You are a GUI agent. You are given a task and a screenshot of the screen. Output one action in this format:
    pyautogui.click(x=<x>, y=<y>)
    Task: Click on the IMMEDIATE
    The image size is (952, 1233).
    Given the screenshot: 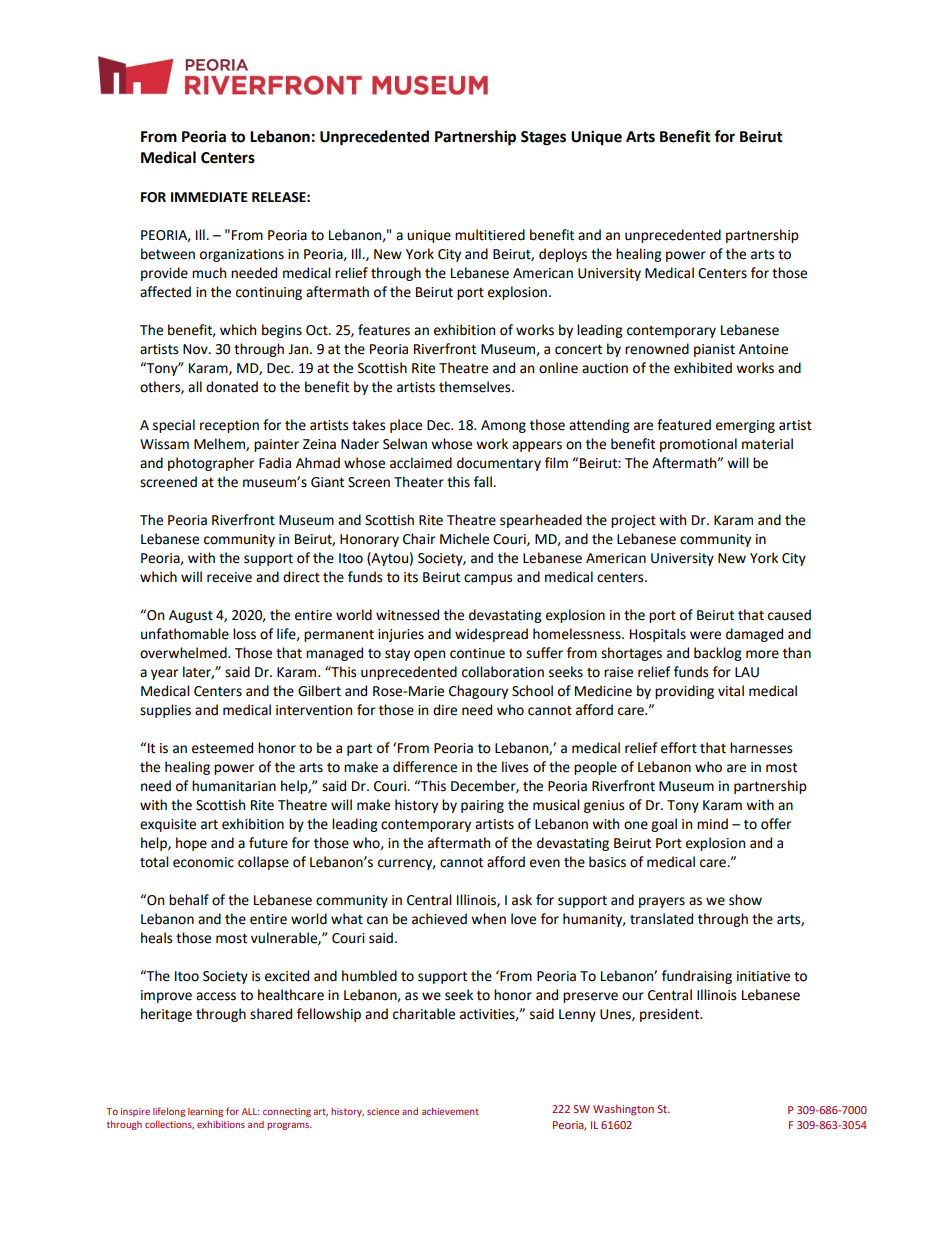 What is the action you would take?
    pyautogui.click(x=209, y=197)
